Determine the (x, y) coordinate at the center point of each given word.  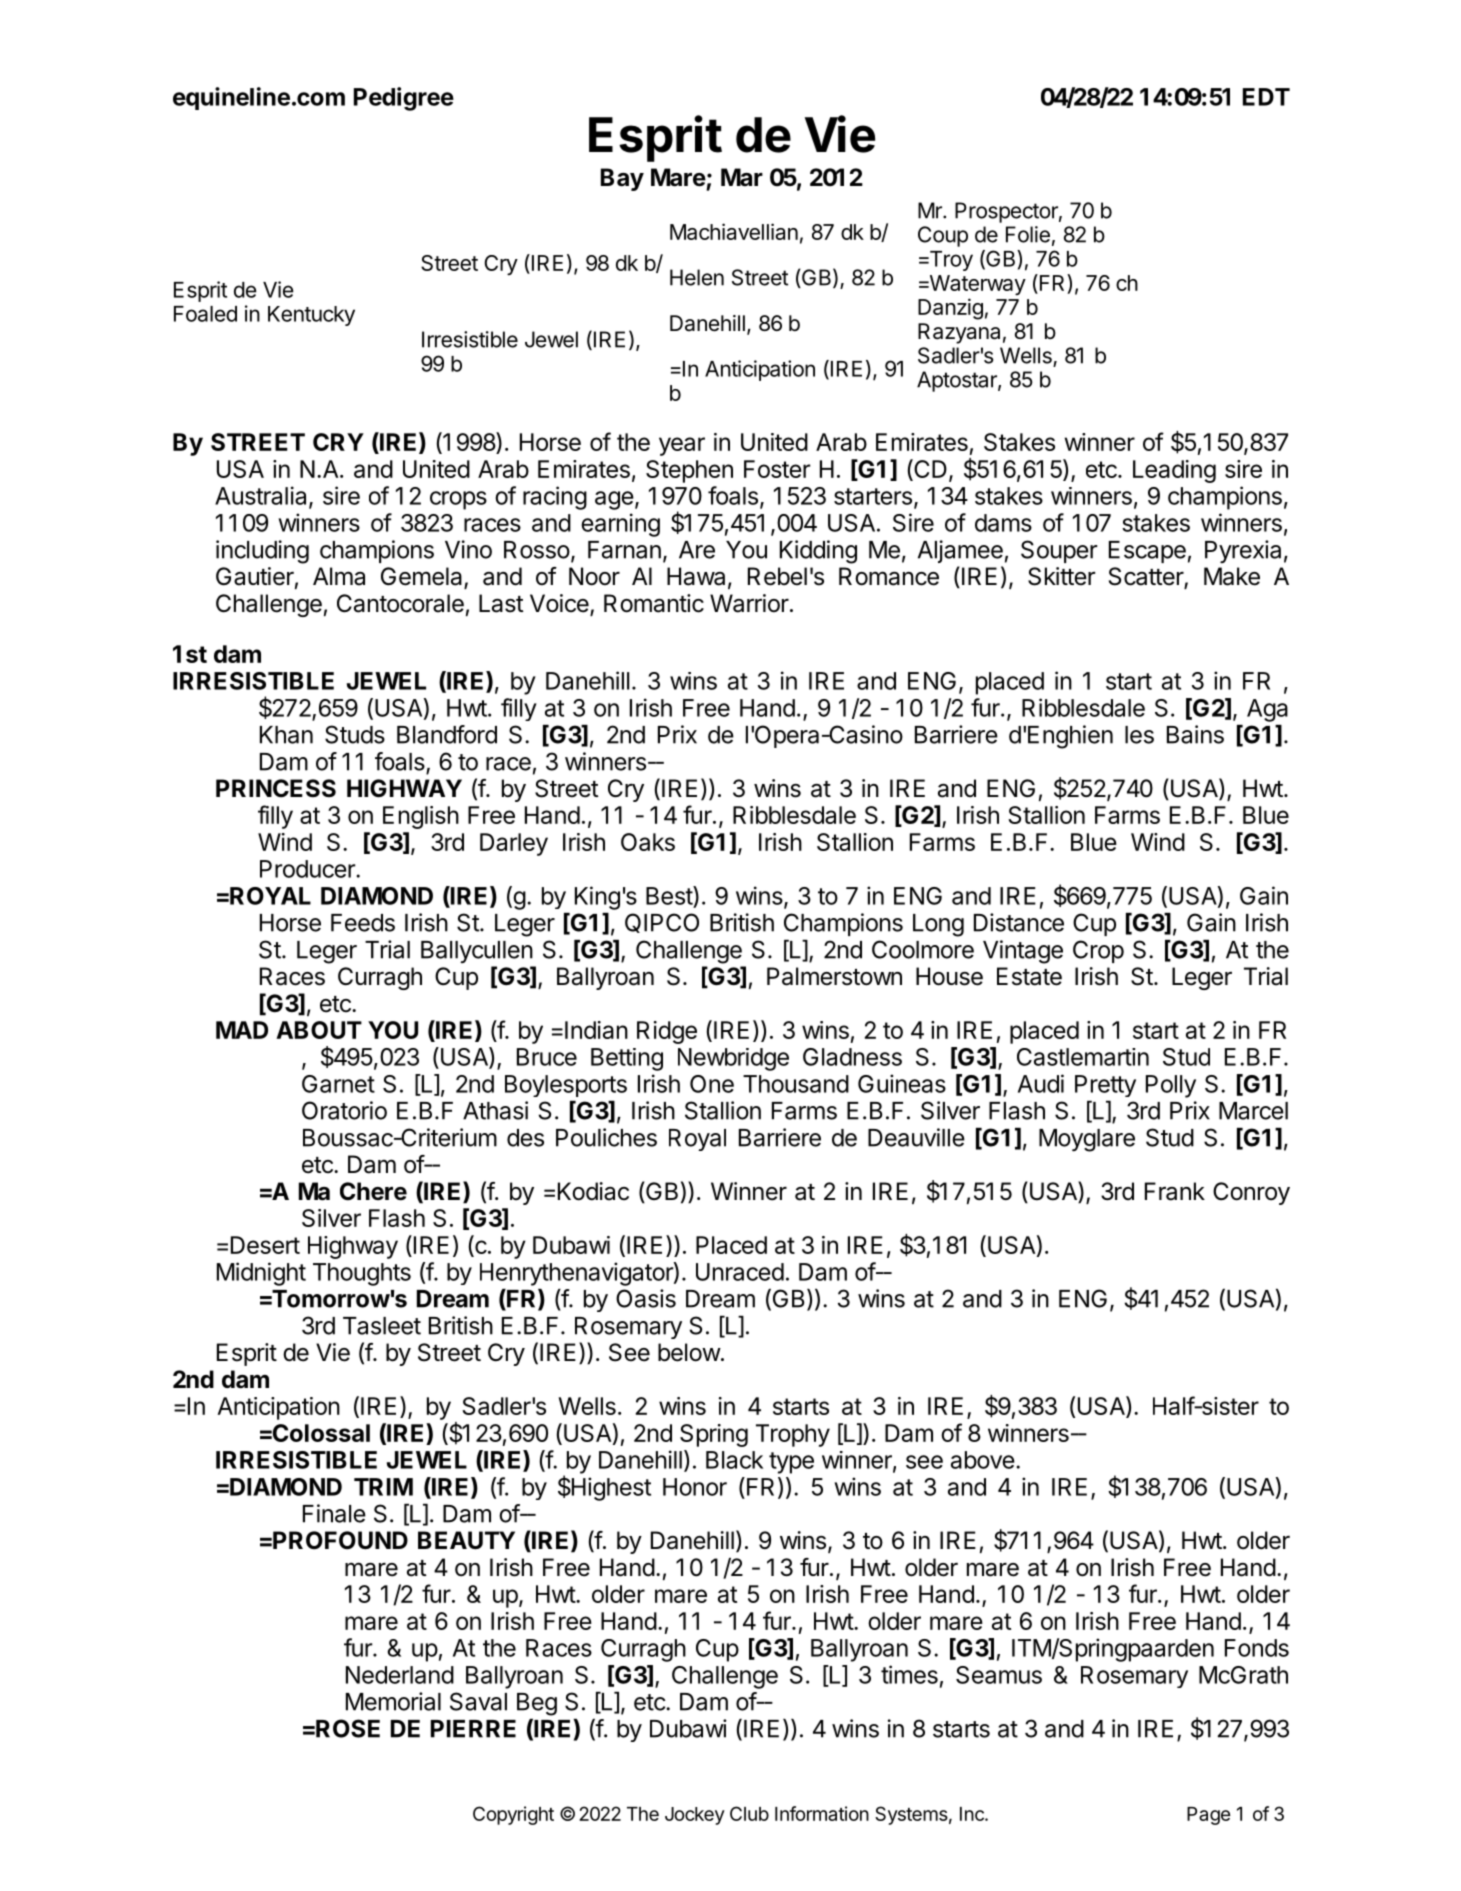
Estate (1029, 976)
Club (749, 1813)
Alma (339, 576)
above (983, 1460)
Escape (1147, 552)
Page (1208, 1816)
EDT (1266, 97)
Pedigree (404, 99)
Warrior (749, 603)
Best (670, 895)
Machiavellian (734, 231)
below (689, 1352)
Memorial (393, 1701)
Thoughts (362, 1274)
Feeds (363, 923)
